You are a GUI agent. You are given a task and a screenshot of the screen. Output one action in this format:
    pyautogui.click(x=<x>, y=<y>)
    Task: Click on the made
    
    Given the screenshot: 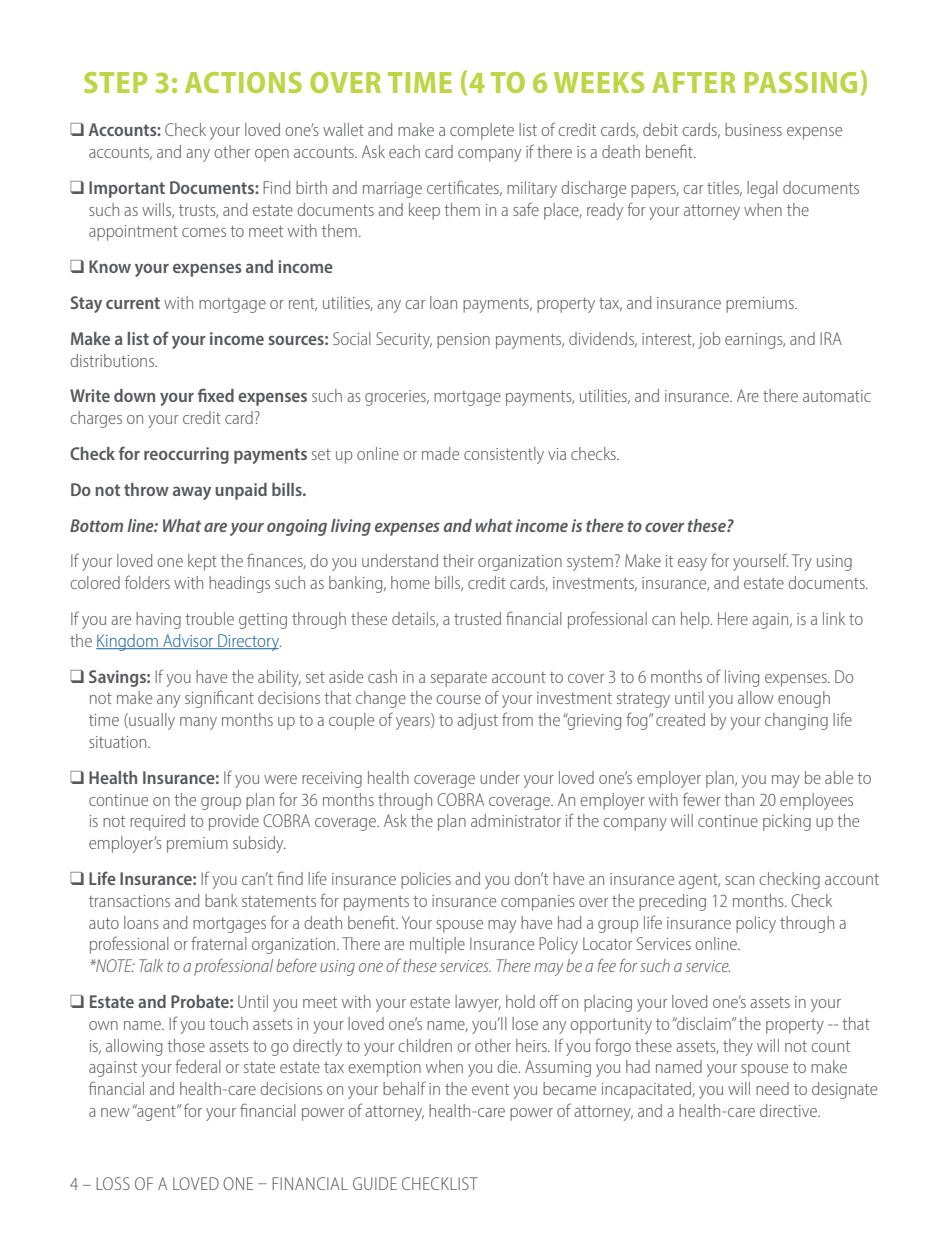 What is the action you would take?
    pyautogui.click(x=440, y=453)
